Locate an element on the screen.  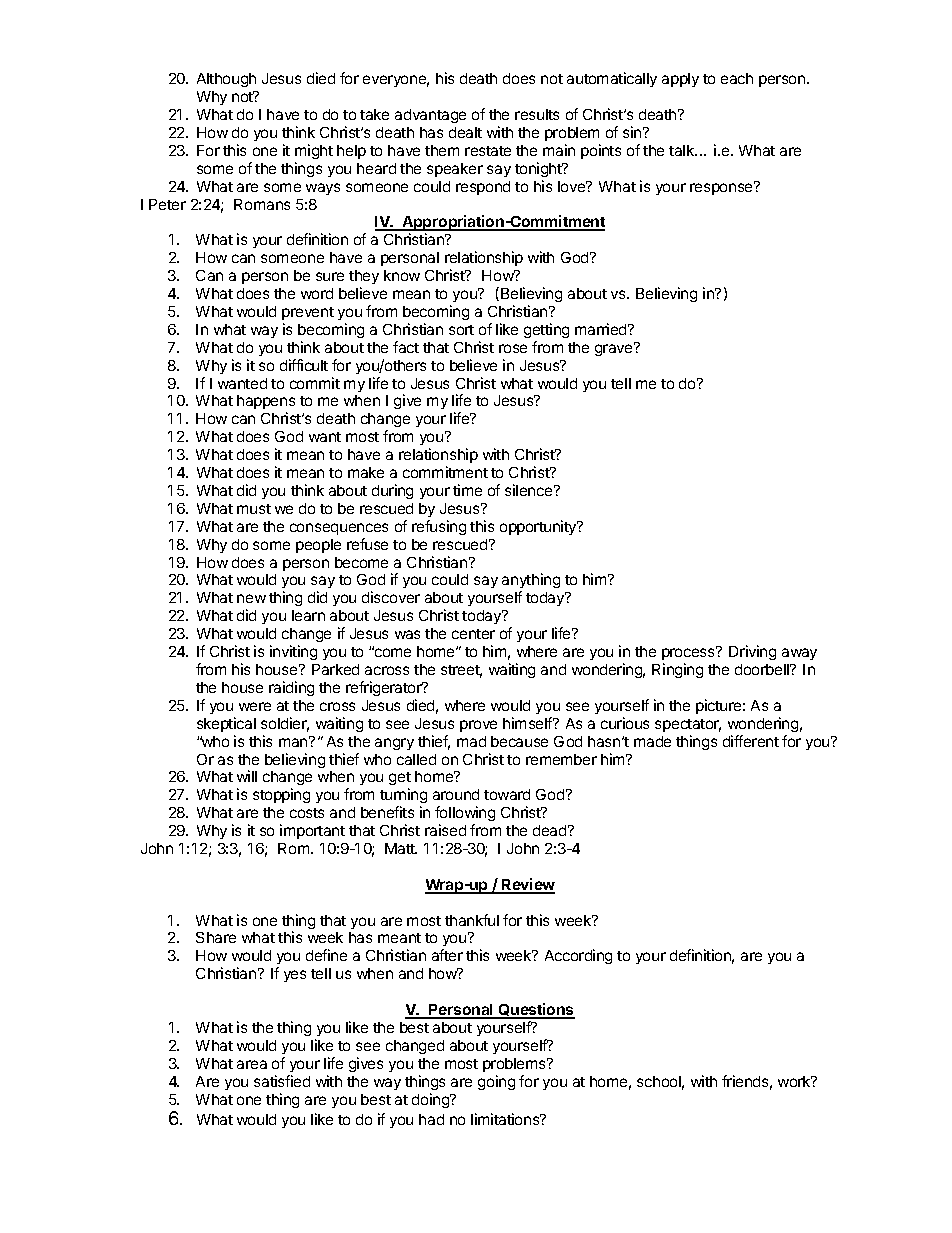
Although is located at coordinates (226, 80).
